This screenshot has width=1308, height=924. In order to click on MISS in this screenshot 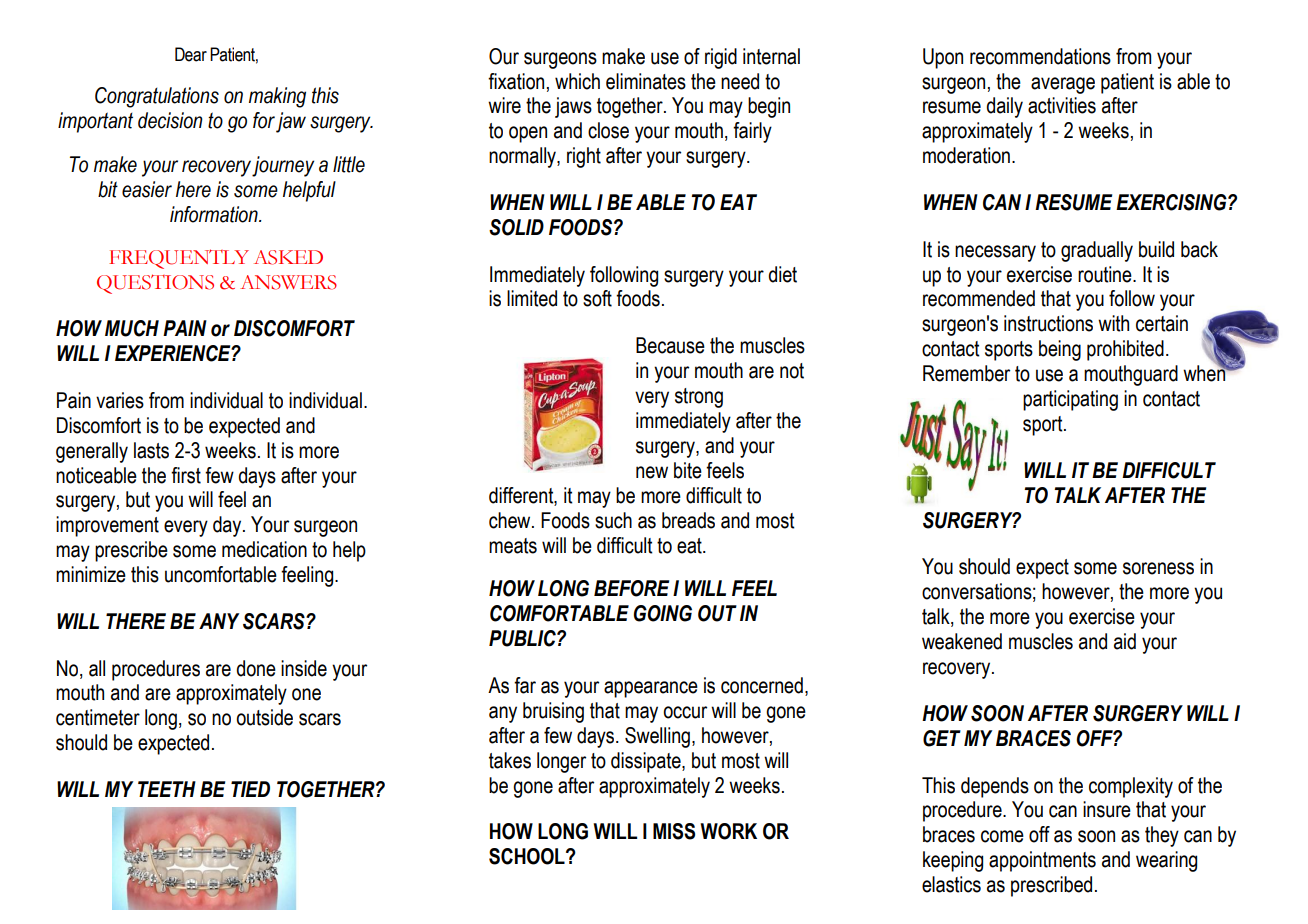, I will do `click(674, 831)`.
